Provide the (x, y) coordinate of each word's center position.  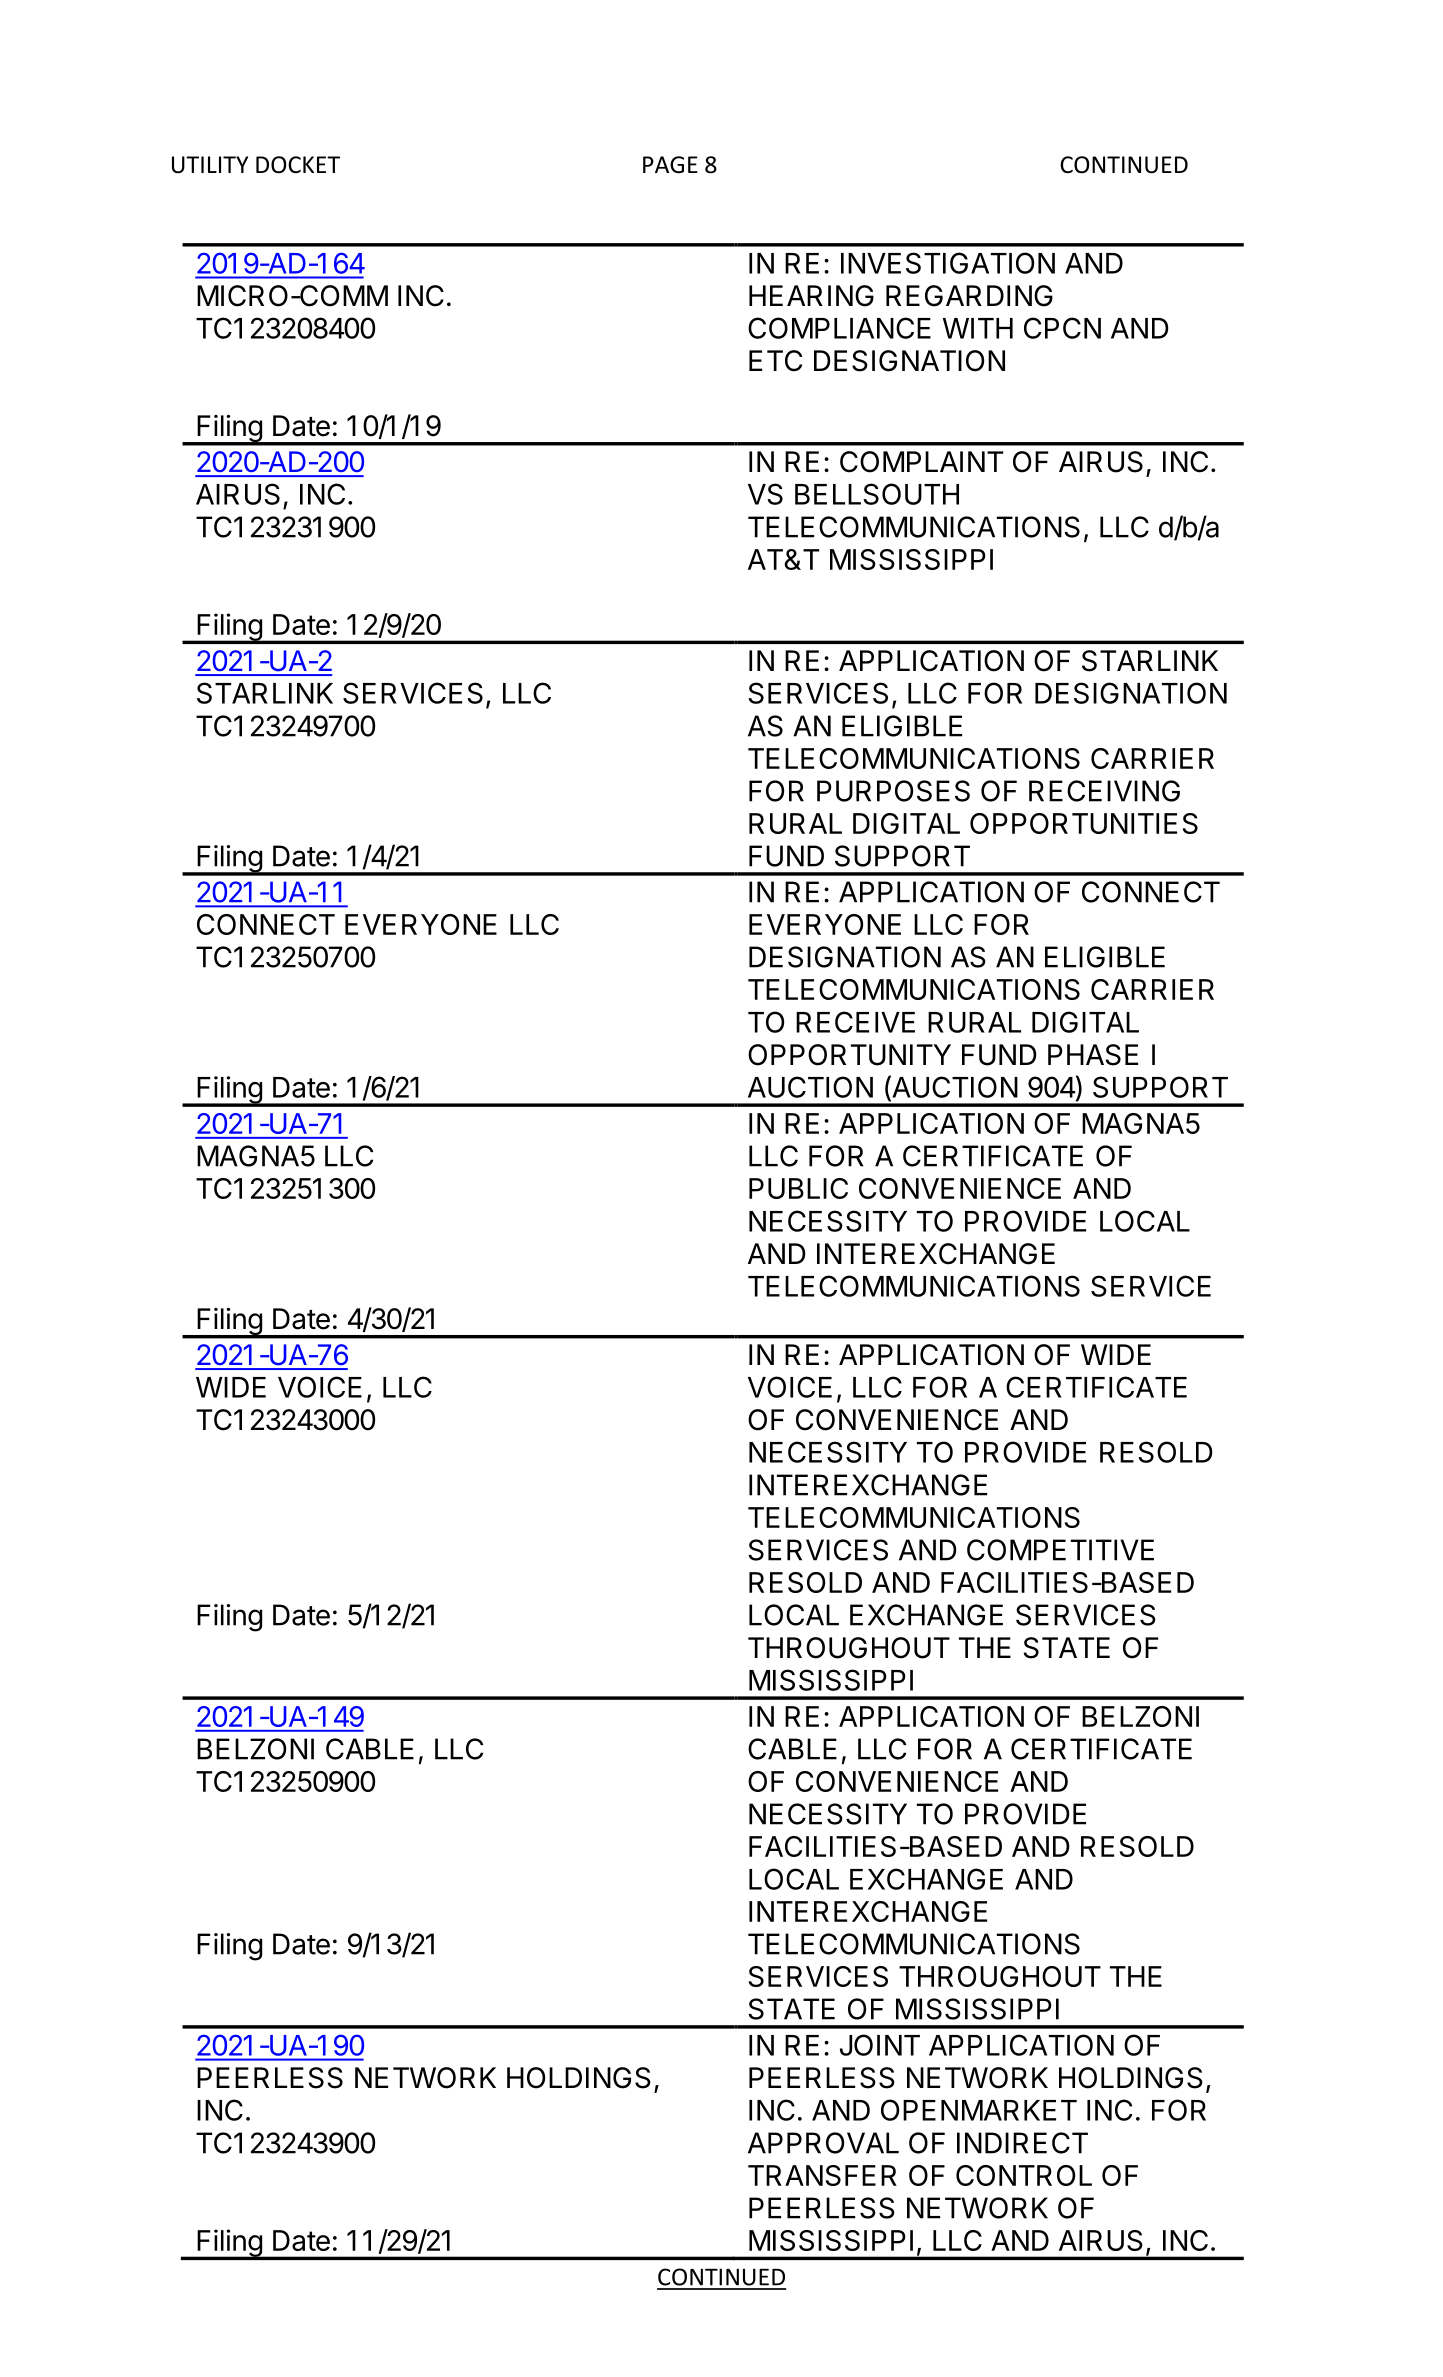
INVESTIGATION (948, 263)
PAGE (670, 165)
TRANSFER (822, 2175)
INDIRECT (1022, 2143)
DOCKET (298, 165)
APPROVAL (823, 2143)
